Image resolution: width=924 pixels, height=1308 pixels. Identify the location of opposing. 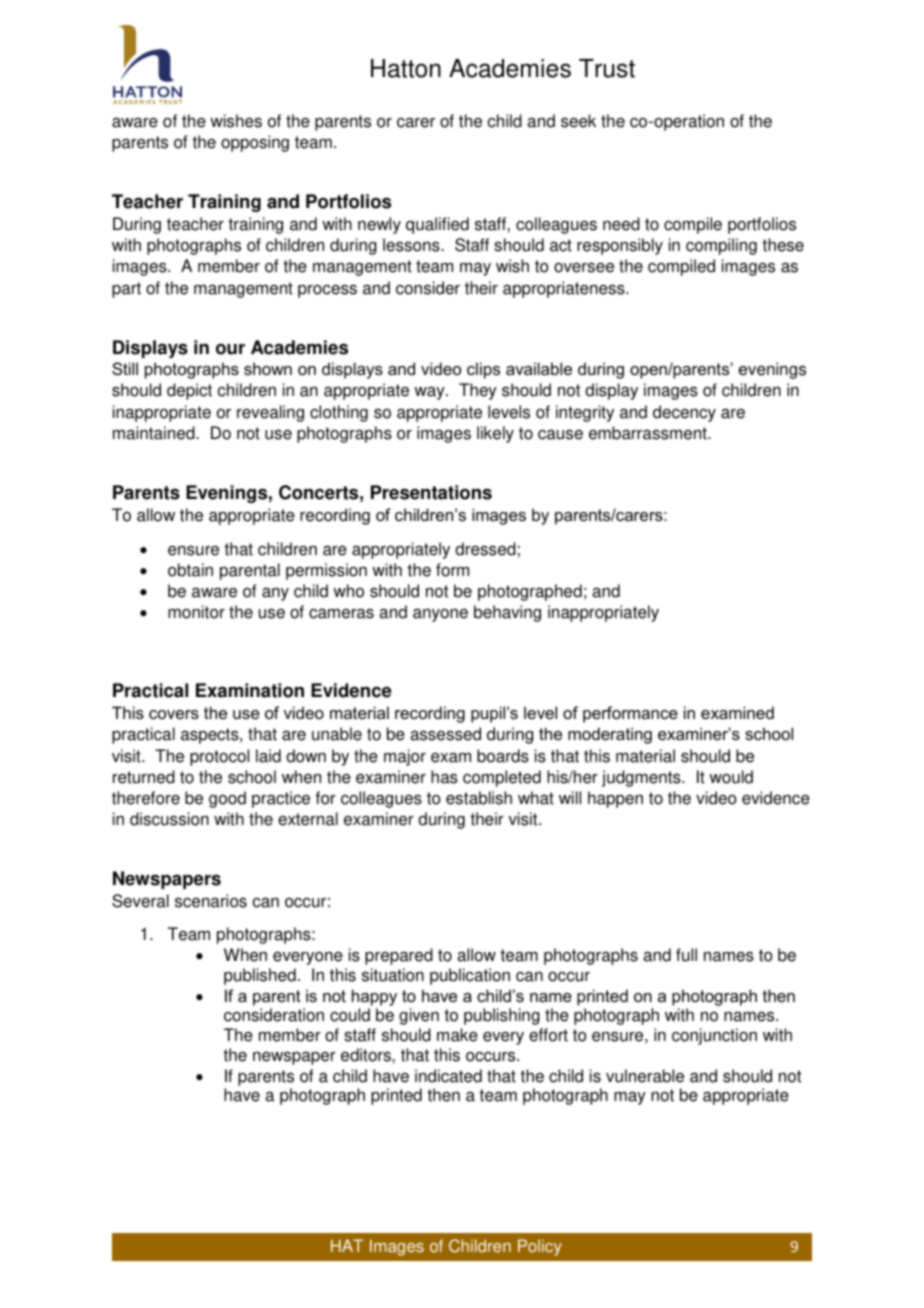
(255, 143).
